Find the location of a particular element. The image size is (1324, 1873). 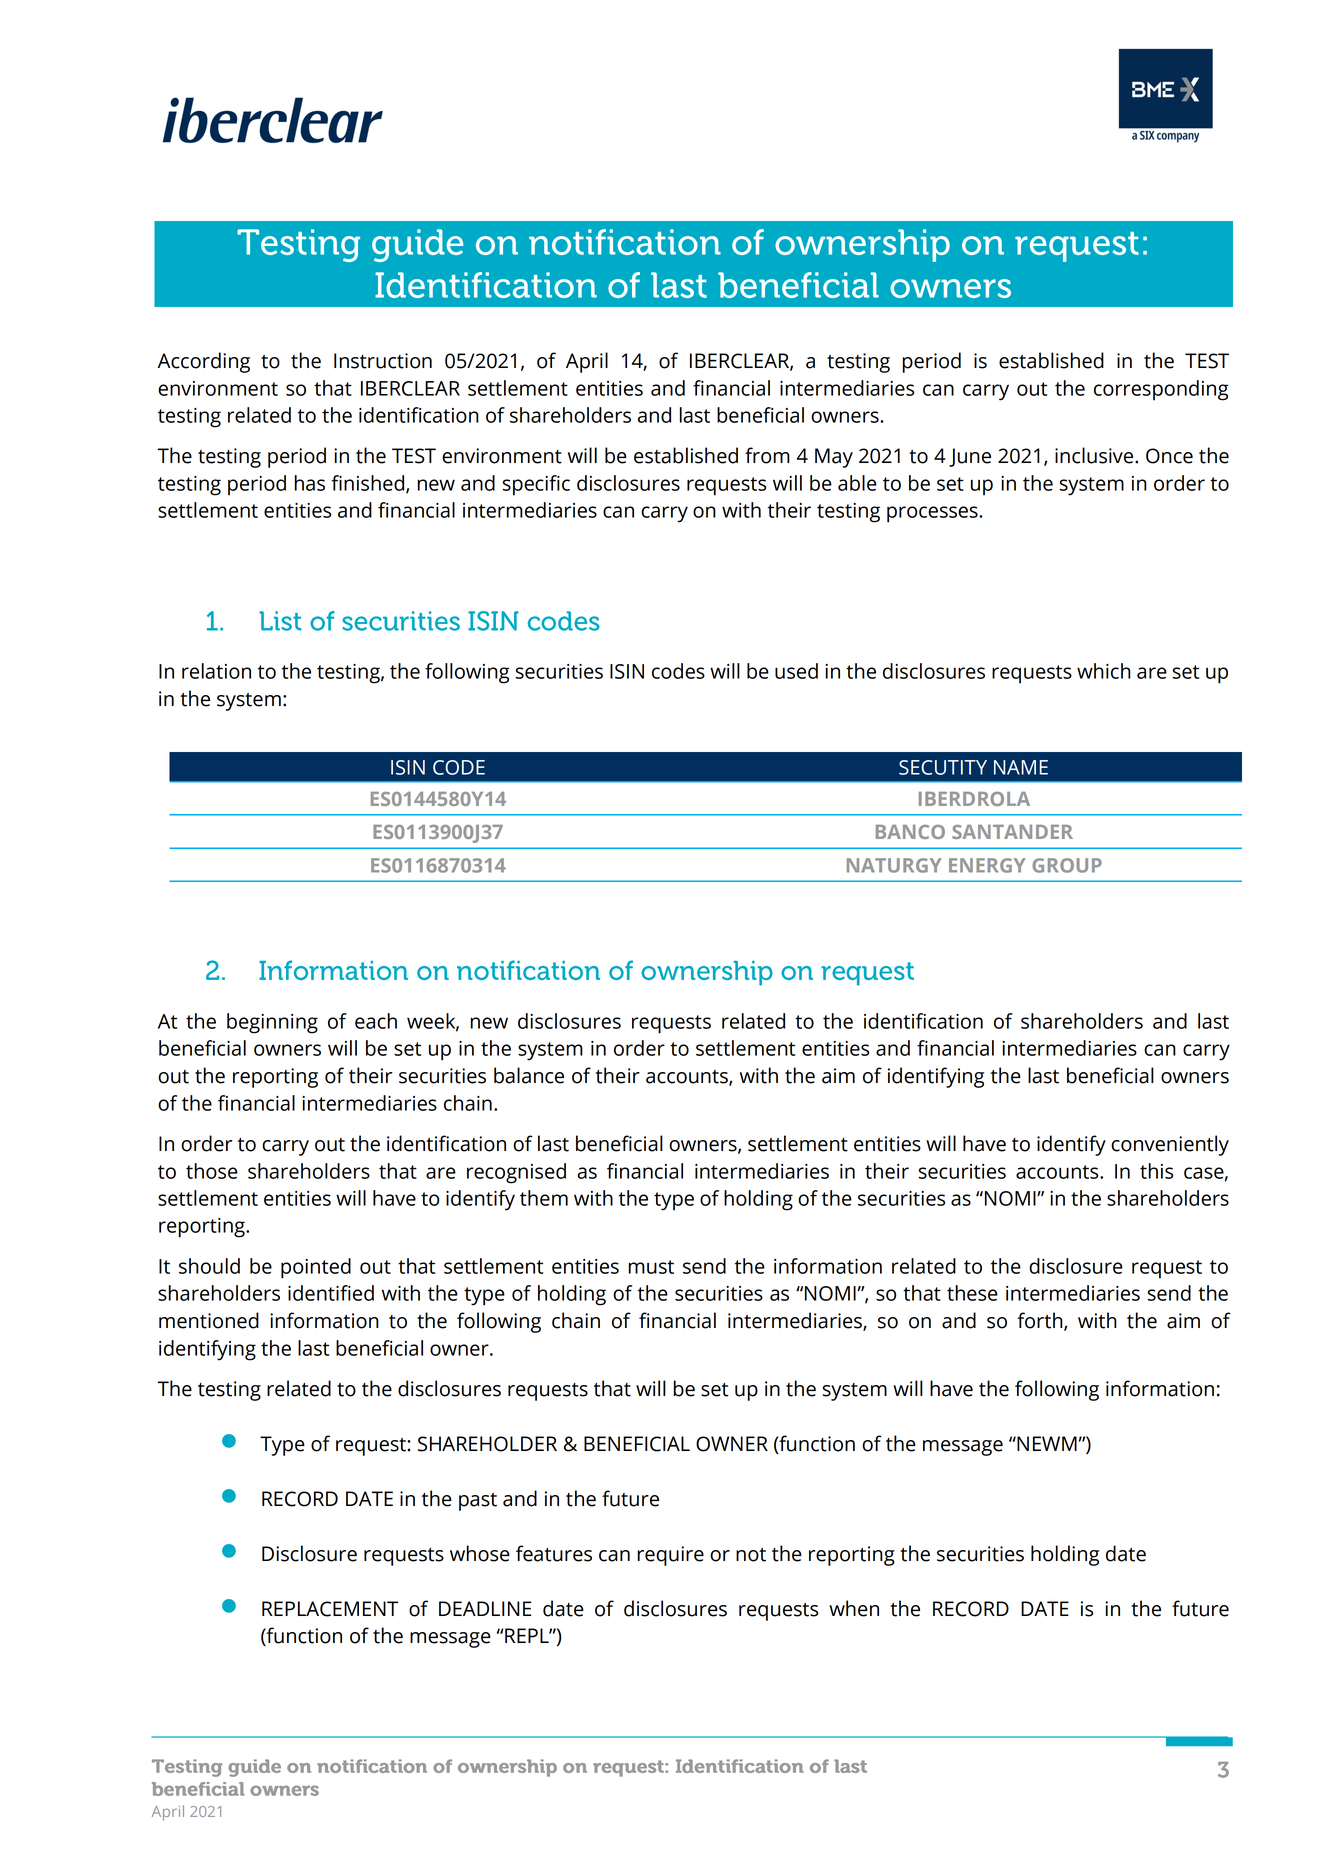

pointed is located at coordinates (316, 1268).
